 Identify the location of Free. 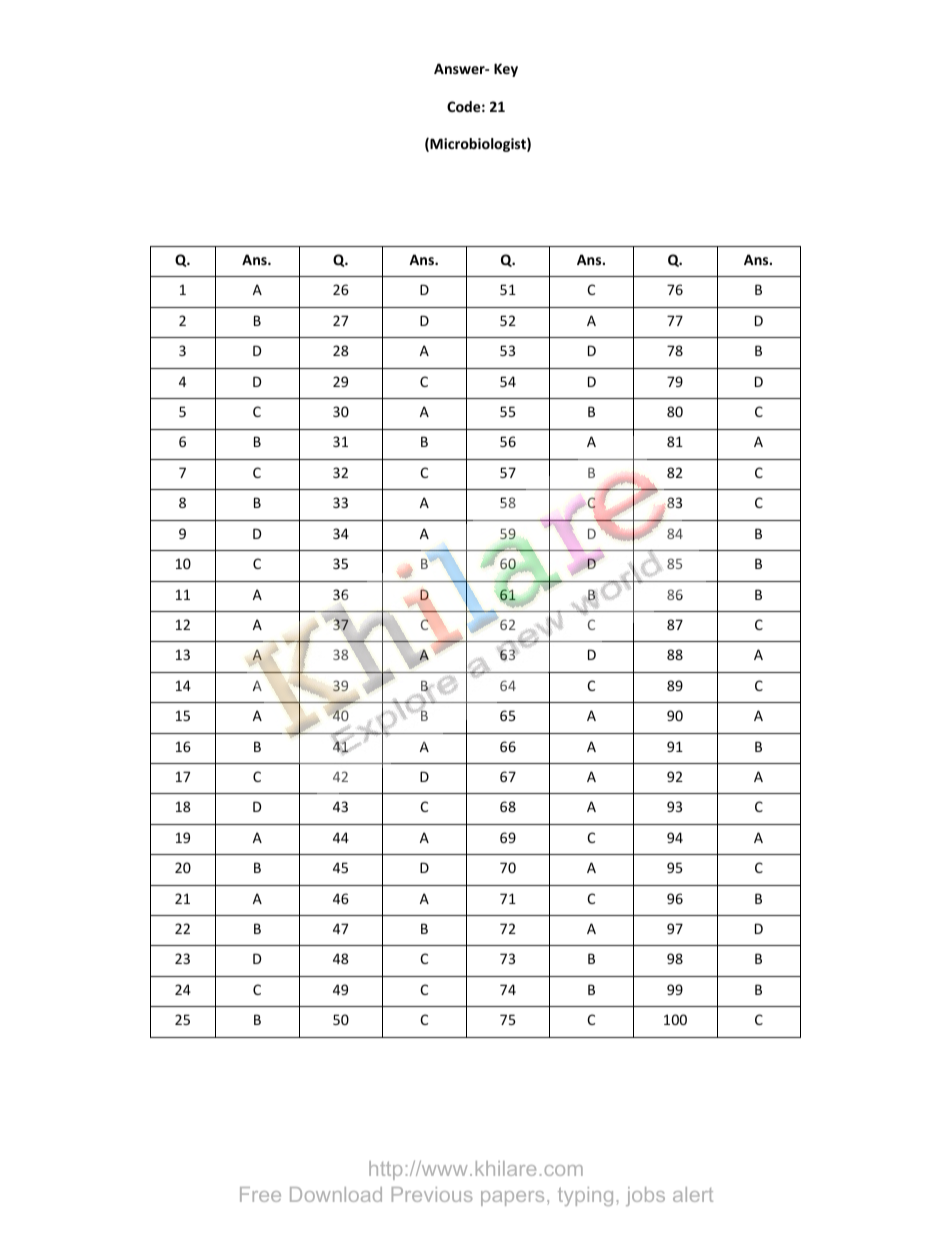
(260, 1194).
